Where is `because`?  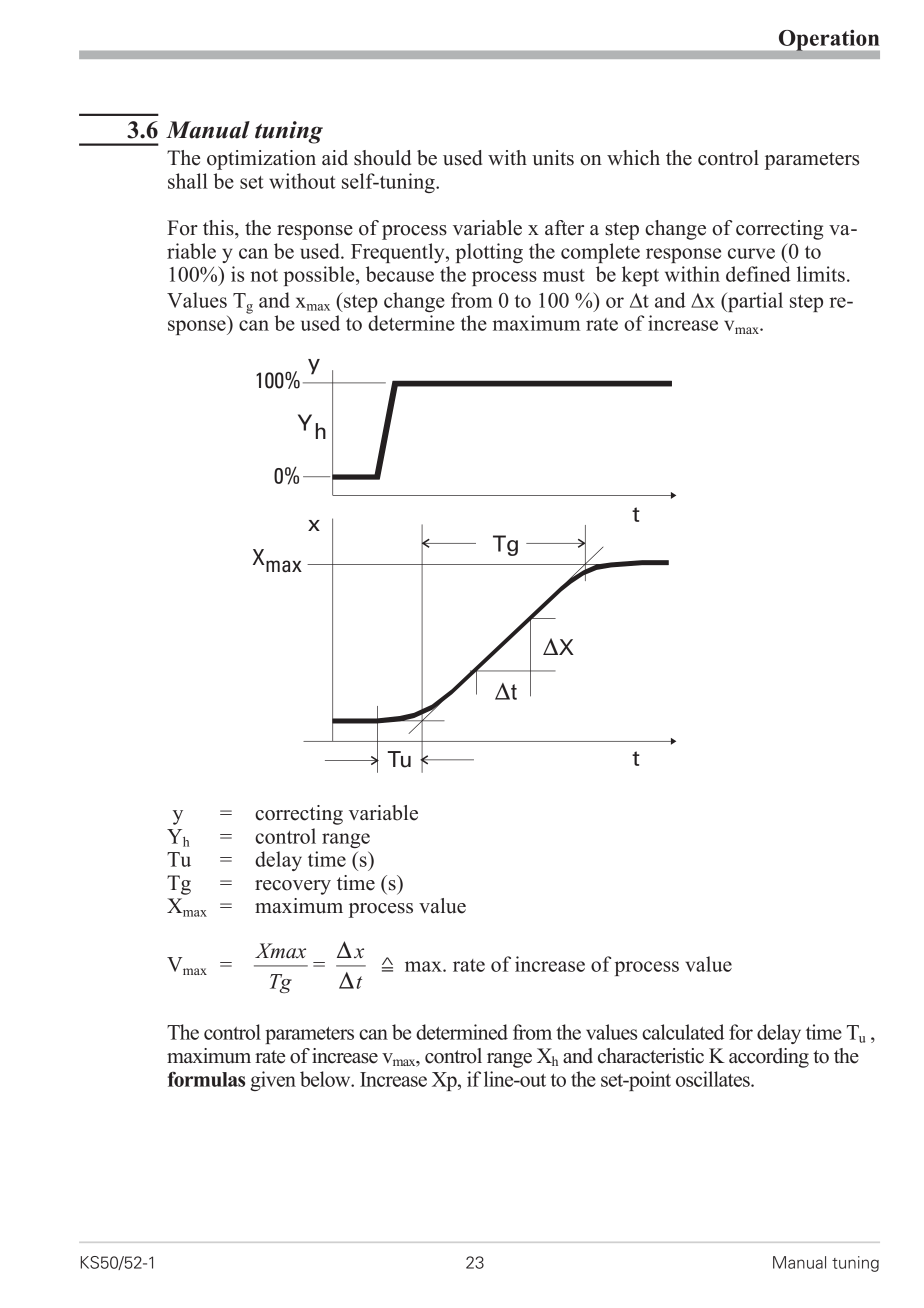 because is located at coordinates (400, 274).
